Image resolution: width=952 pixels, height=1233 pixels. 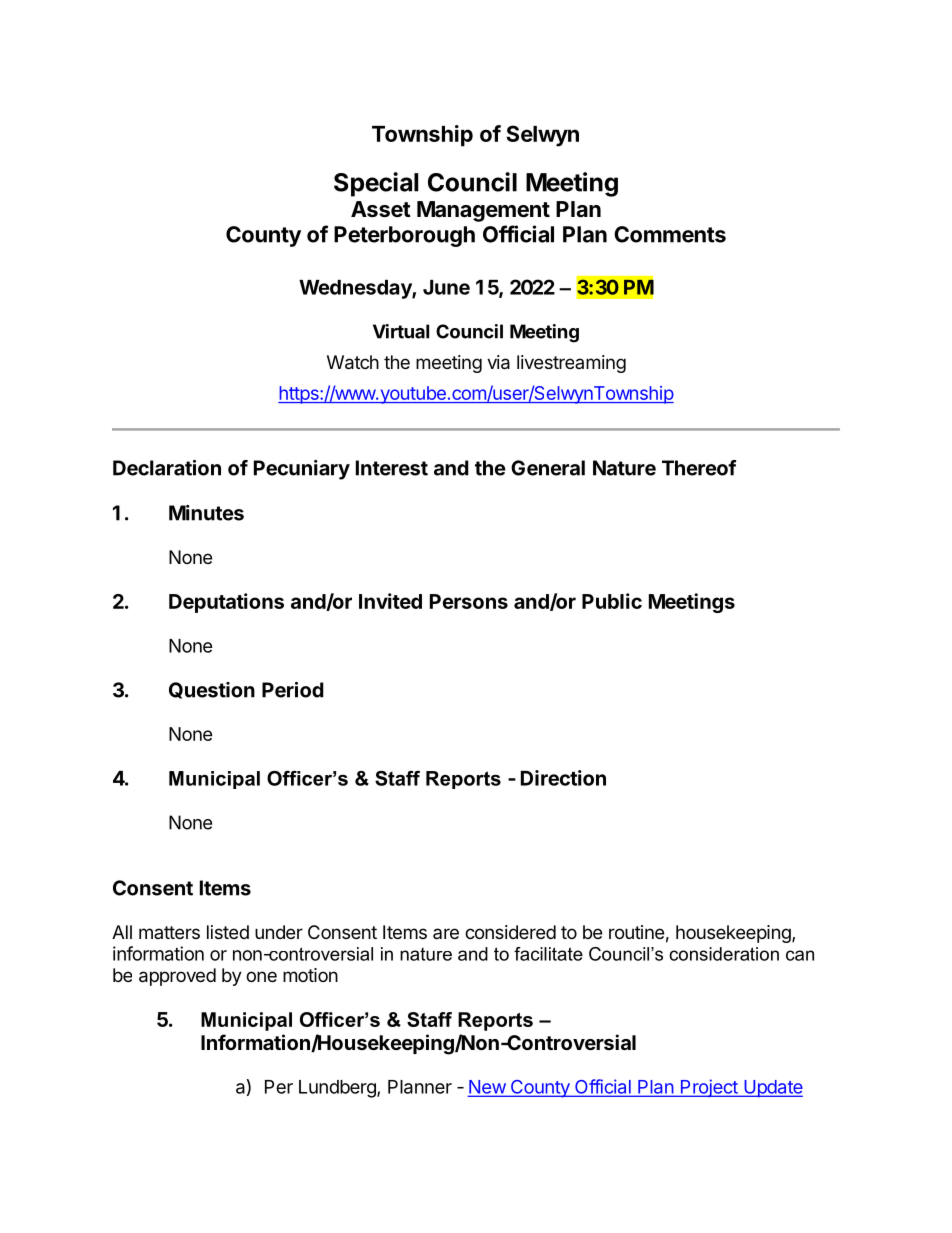 What do you see at coordinates (699, 468) in the screenshot?
I see `Thereof` at bounding box center [699, 468].
